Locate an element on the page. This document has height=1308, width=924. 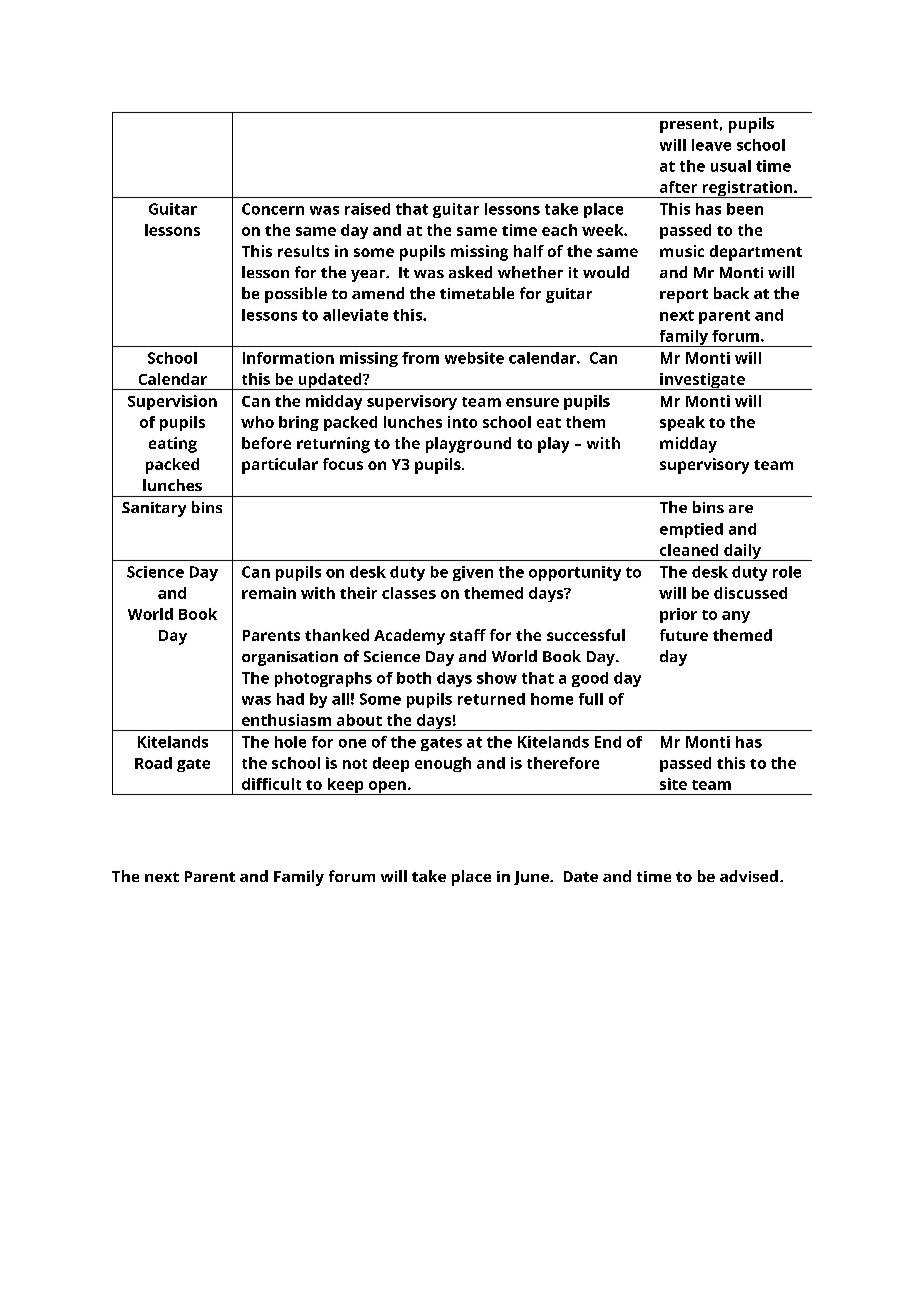
speak is located at coordinates (682, 423).
